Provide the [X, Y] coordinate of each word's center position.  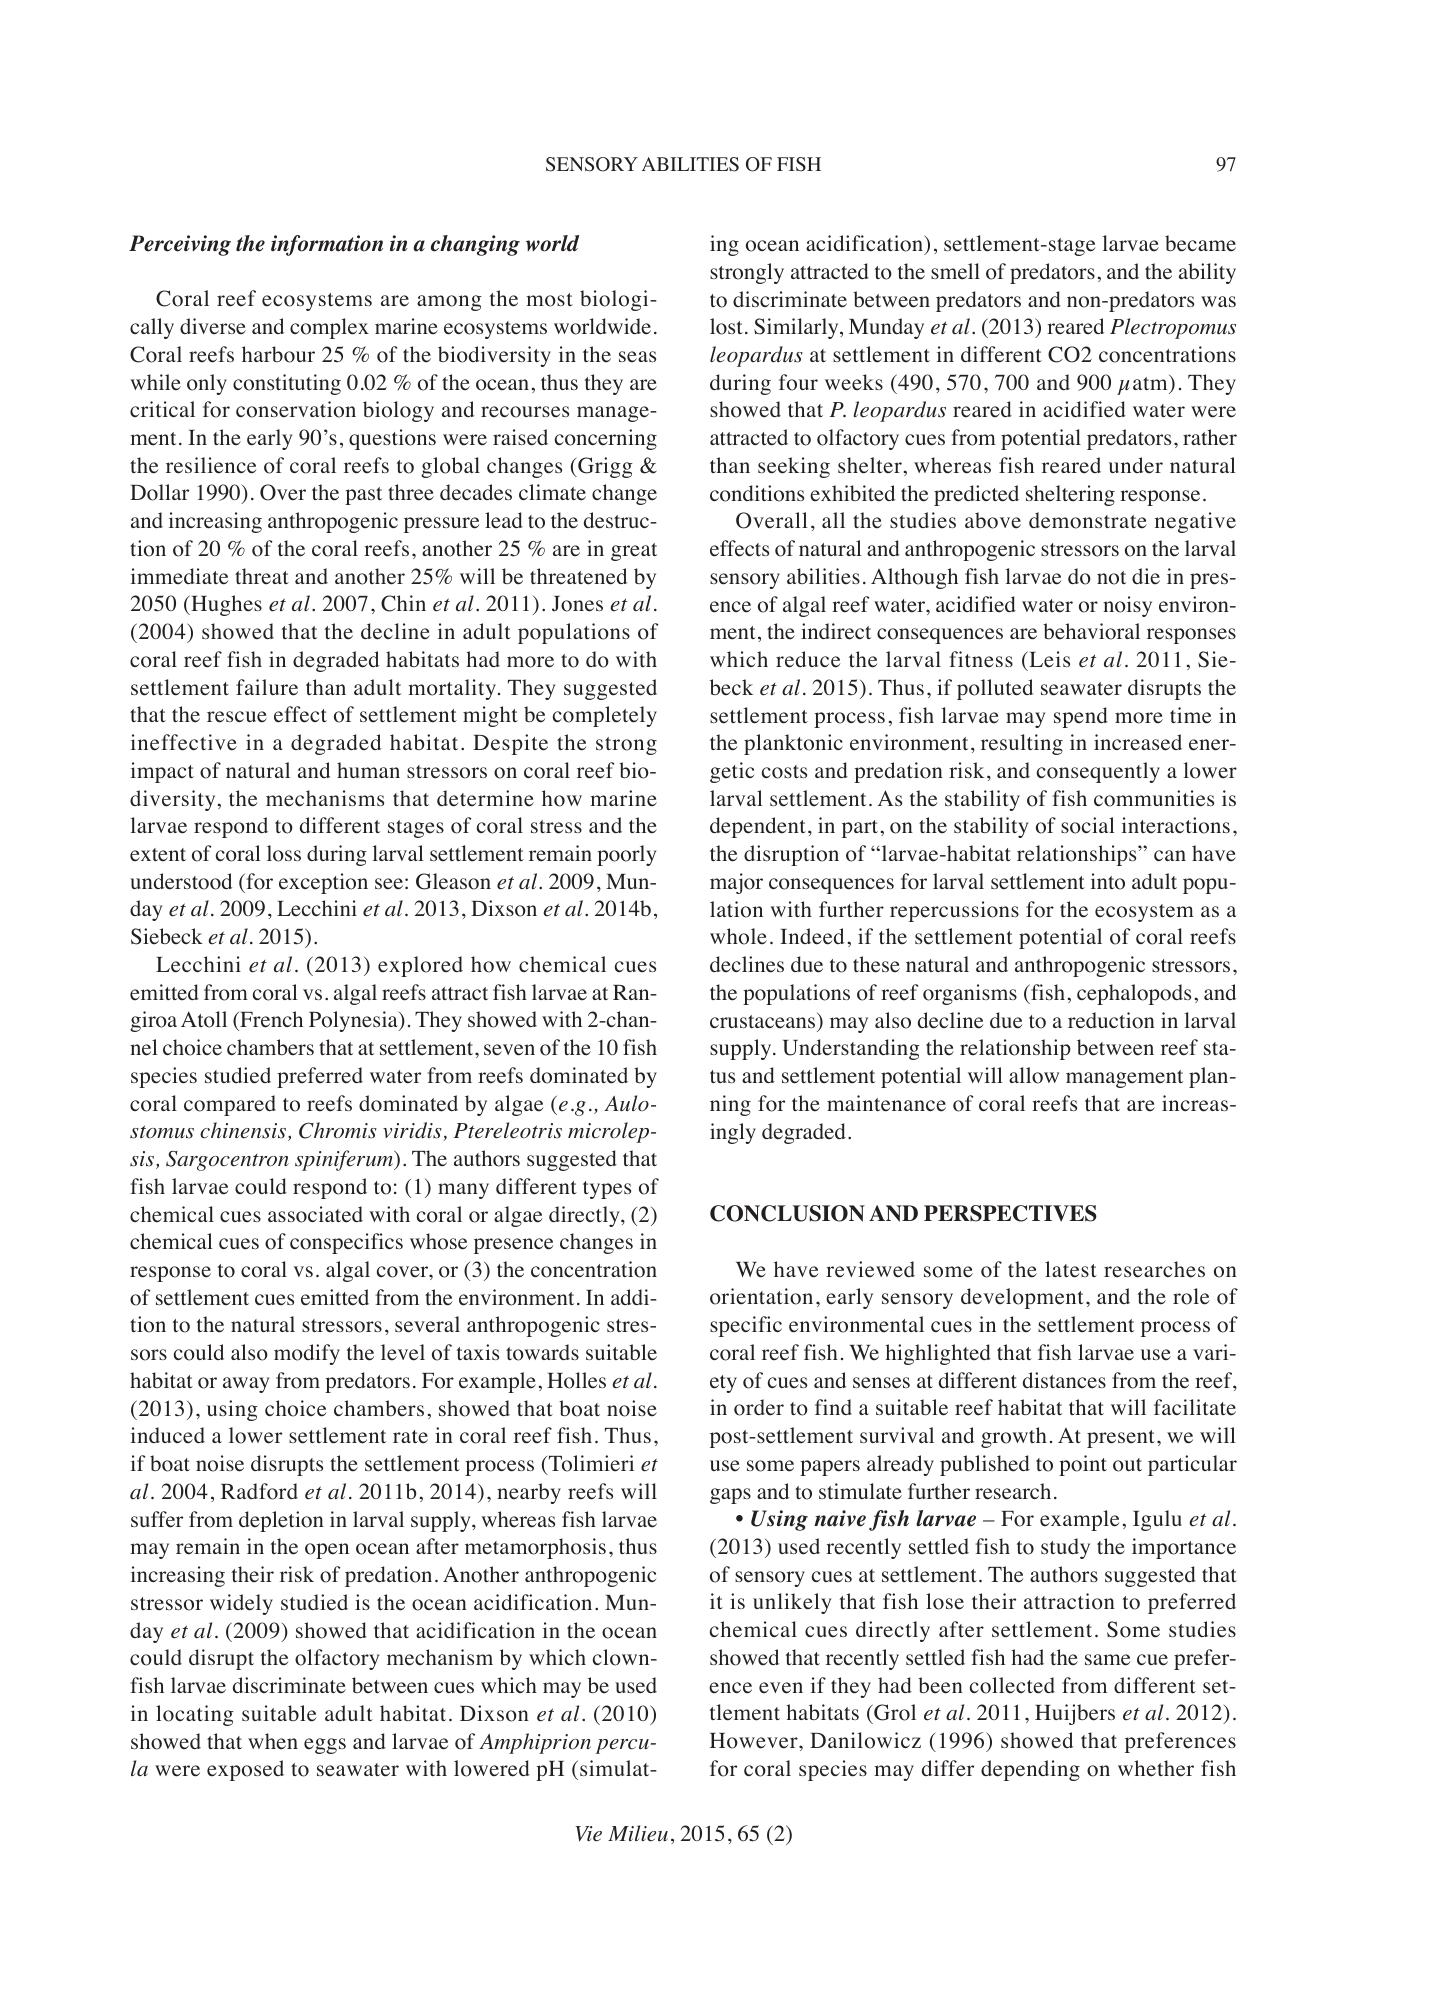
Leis [1048, 659]
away [246, 1385]
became [1200, 243]
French [270, 1021]
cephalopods [1134, 994]
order [759, 1407]
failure [267, 687]
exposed [245, 1770]
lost [726, 326]
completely [605, 716]
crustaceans [764, 1021]
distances [1064, 1380]
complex [329, 328]
